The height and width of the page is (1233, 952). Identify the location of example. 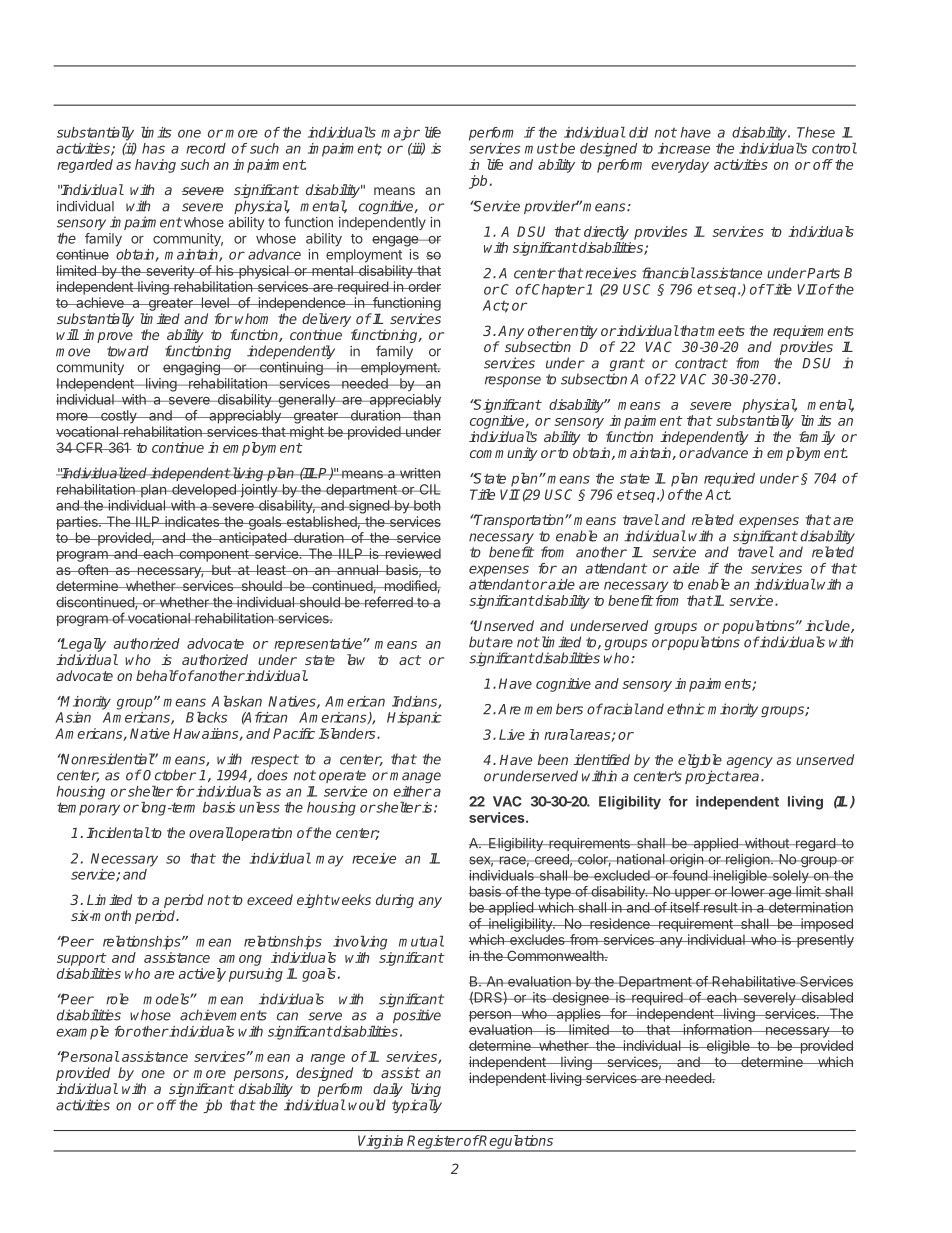
(82, 1033).
